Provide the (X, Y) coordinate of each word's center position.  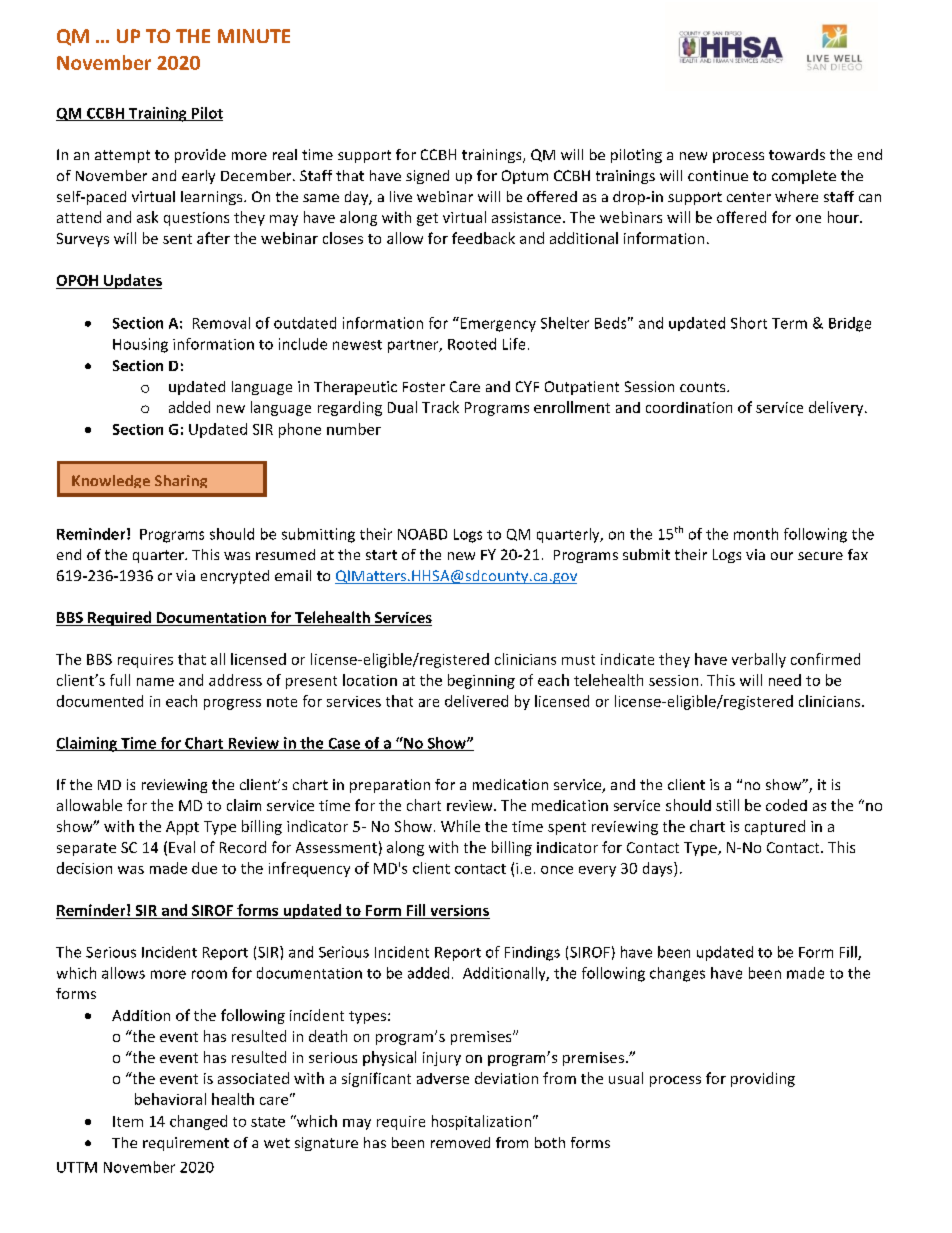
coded (786, 805)
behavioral (170, 1099)
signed (427, 177)
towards (797, 154)
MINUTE (254, 36)
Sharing (181, 481)
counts (704, 387)
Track (440, 407)
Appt (182, 828)
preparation (390, 786)
